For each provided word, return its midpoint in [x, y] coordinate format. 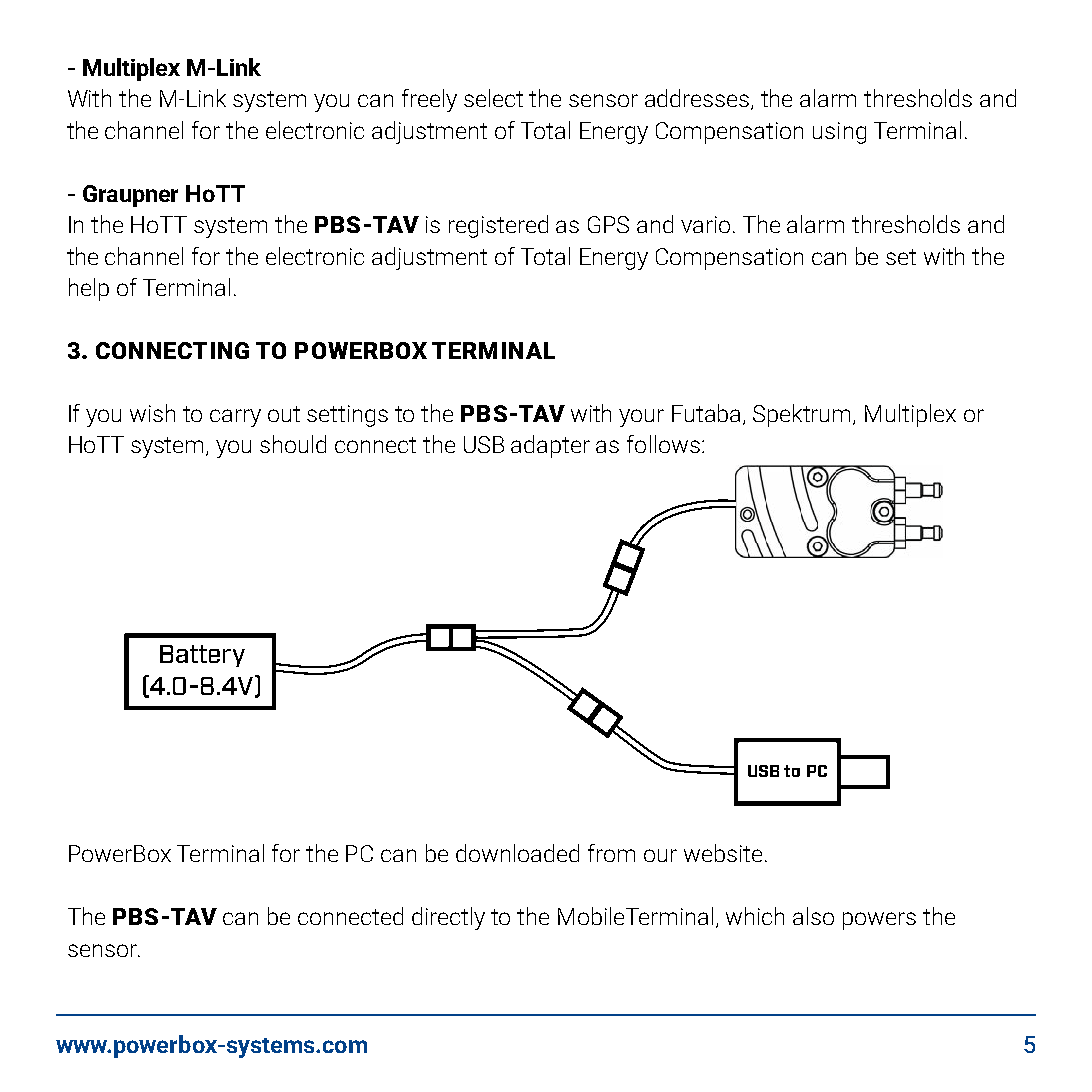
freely [429, 100]
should [293, 444]
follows [663, 444]
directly [448, 918]
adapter [550, 446]
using [839, 133]
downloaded [517, 853]
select [493, 98]
